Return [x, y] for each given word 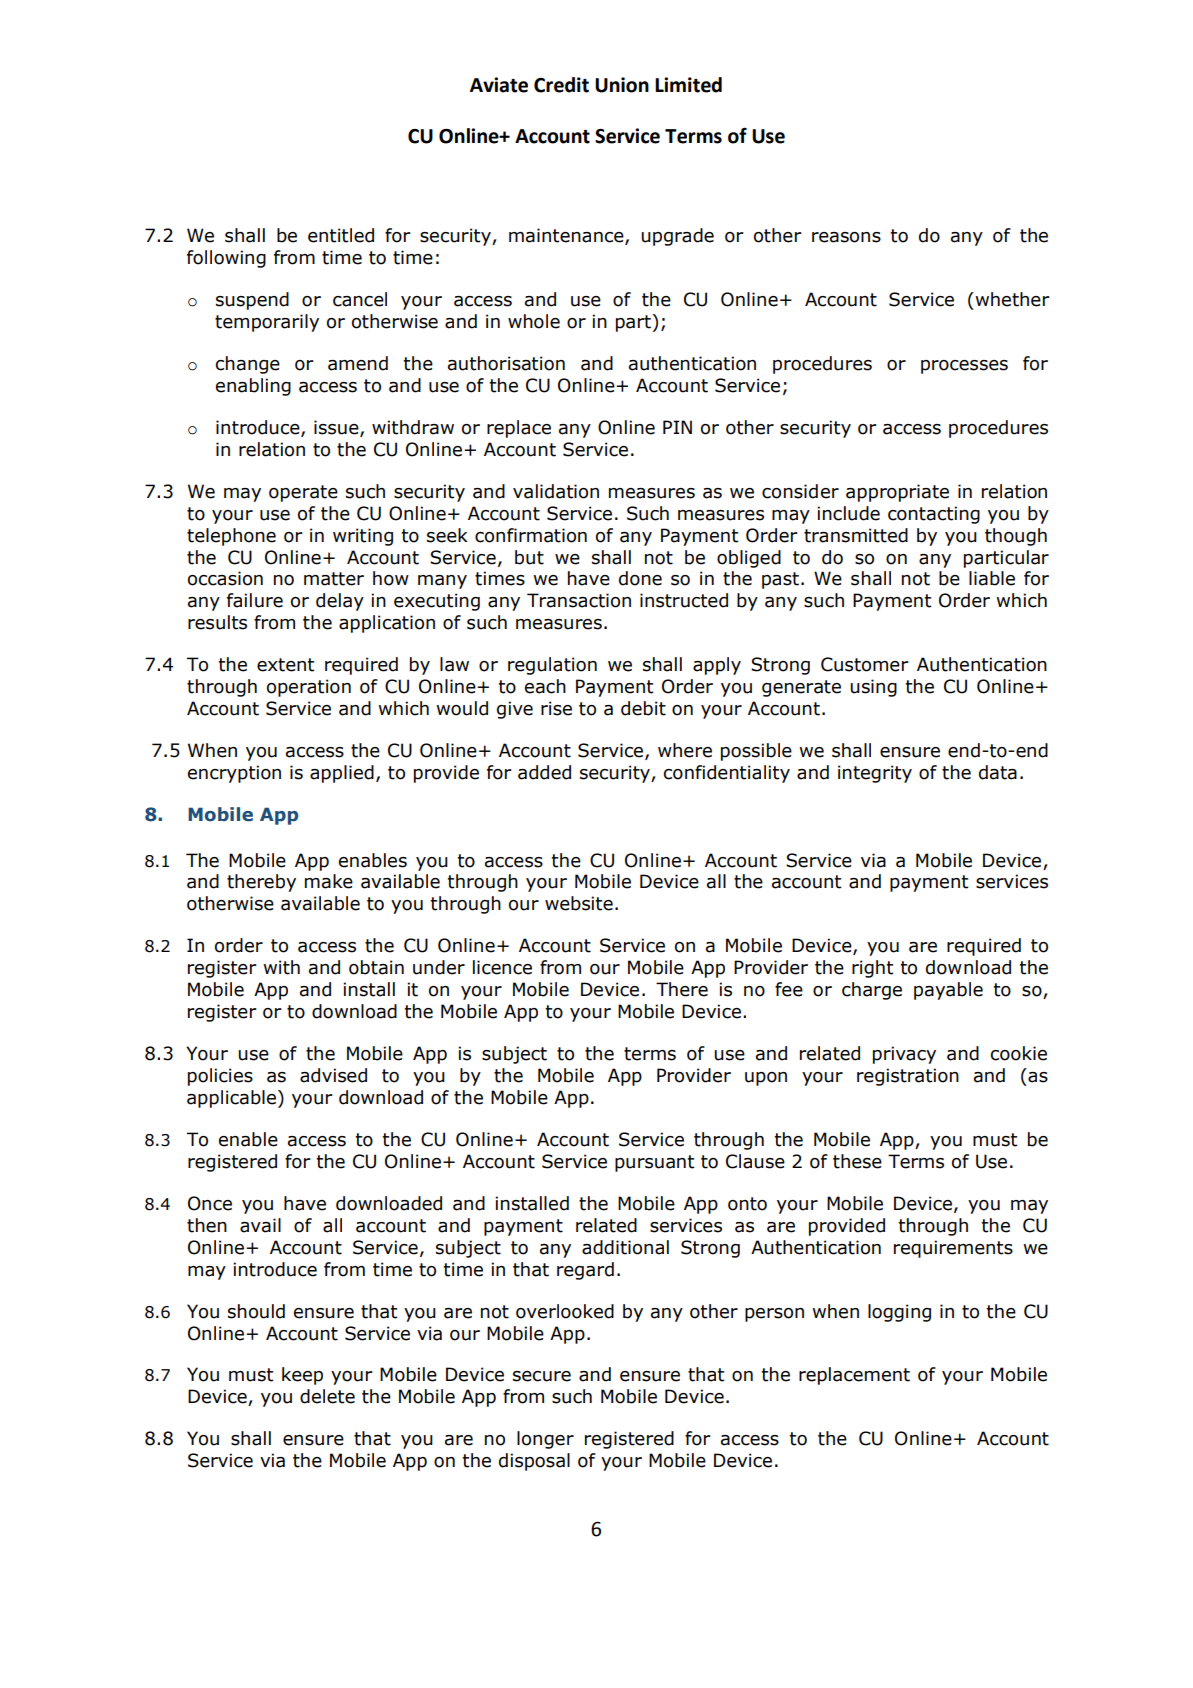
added [544, 772]
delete [327, 1396]
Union [622, 85]
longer [545, 1440]
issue [337, 428]
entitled [341, 235]
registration [908, 1077]
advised [333, 1075]
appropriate [897, 493]
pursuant [654, 1163]
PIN [677, 427]
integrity [875, 774]
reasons [846, 237]
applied [342, 774]
